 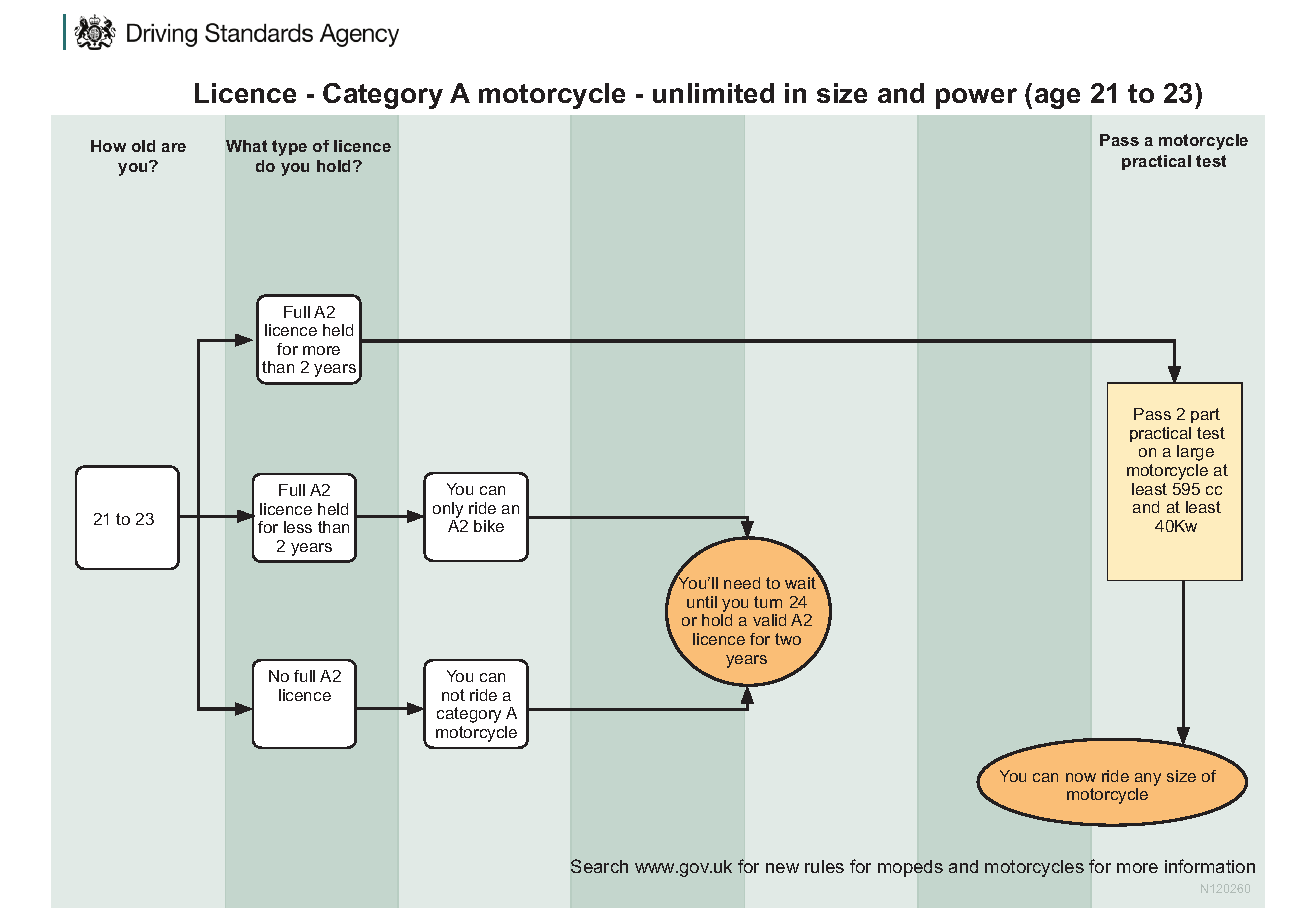 I want to click on Search, so click(x=599, y=866).
